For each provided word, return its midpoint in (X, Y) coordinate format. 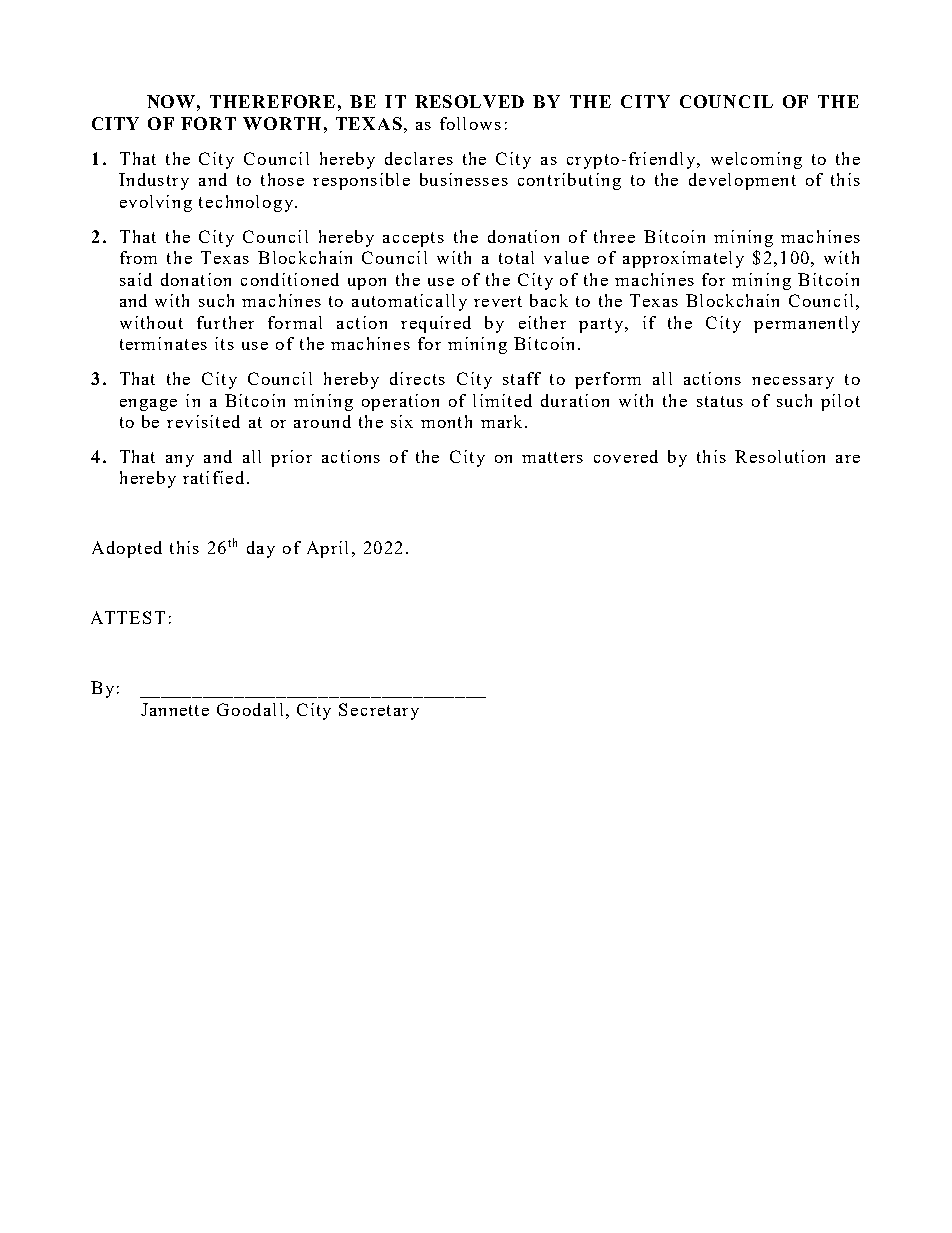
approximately (683, 259)
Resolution (780, 456)
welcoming (756, 160)
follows (470, 123)
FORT (208, 123)
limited (502, 400)
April (327, 549)
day (261, 549)
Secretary (379, 711)
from (138, 257)
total (516, 257)
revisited (203, 421)
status (720, 401)
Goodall (250, 709)
